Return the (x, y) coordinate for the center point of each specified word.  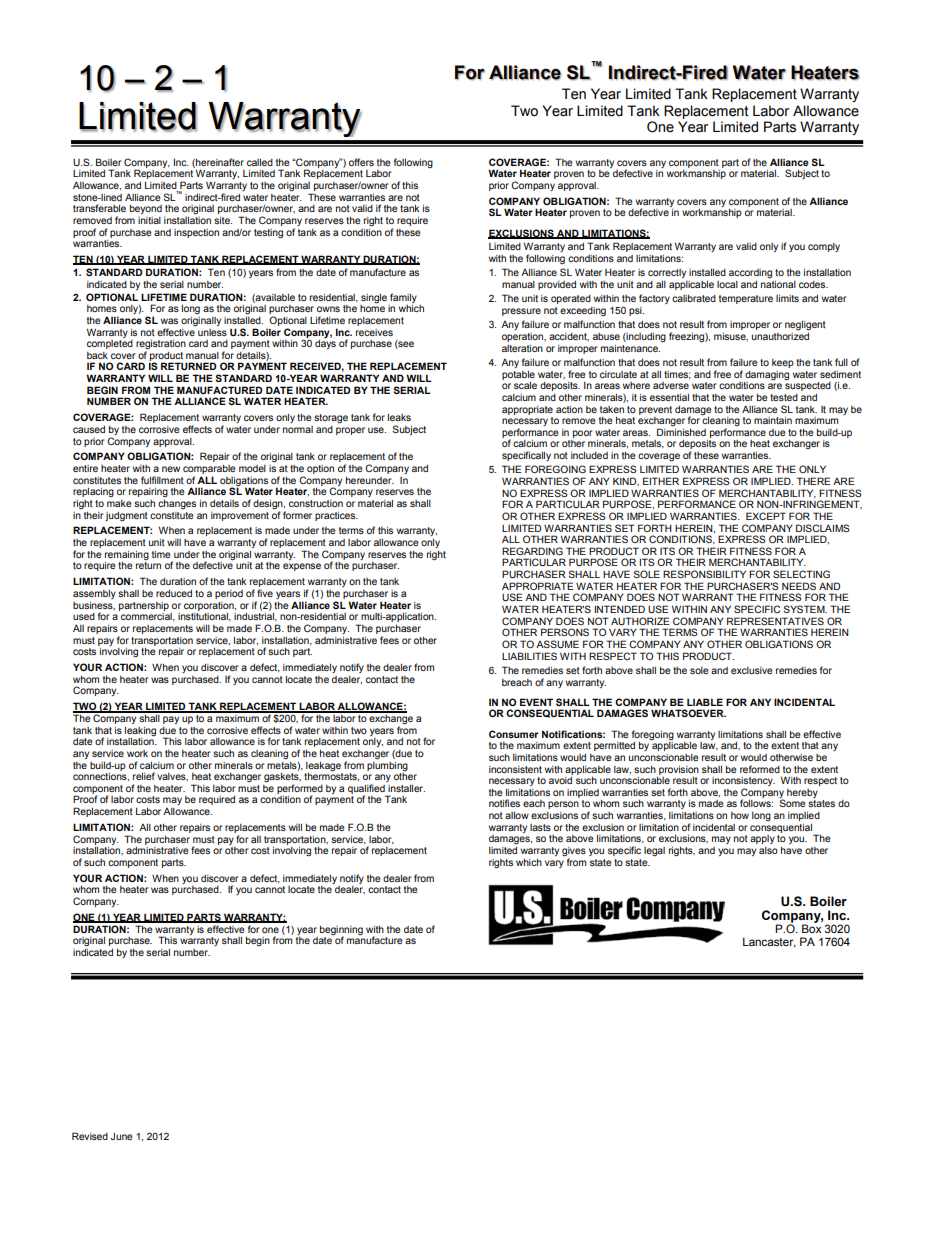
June (122, 1136)
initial (149, 220)
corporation (210, 606)
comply (824, 247)
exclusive (752, 670)
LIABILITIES (529, 656)
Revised (90, 1136)
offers (361, 162)
